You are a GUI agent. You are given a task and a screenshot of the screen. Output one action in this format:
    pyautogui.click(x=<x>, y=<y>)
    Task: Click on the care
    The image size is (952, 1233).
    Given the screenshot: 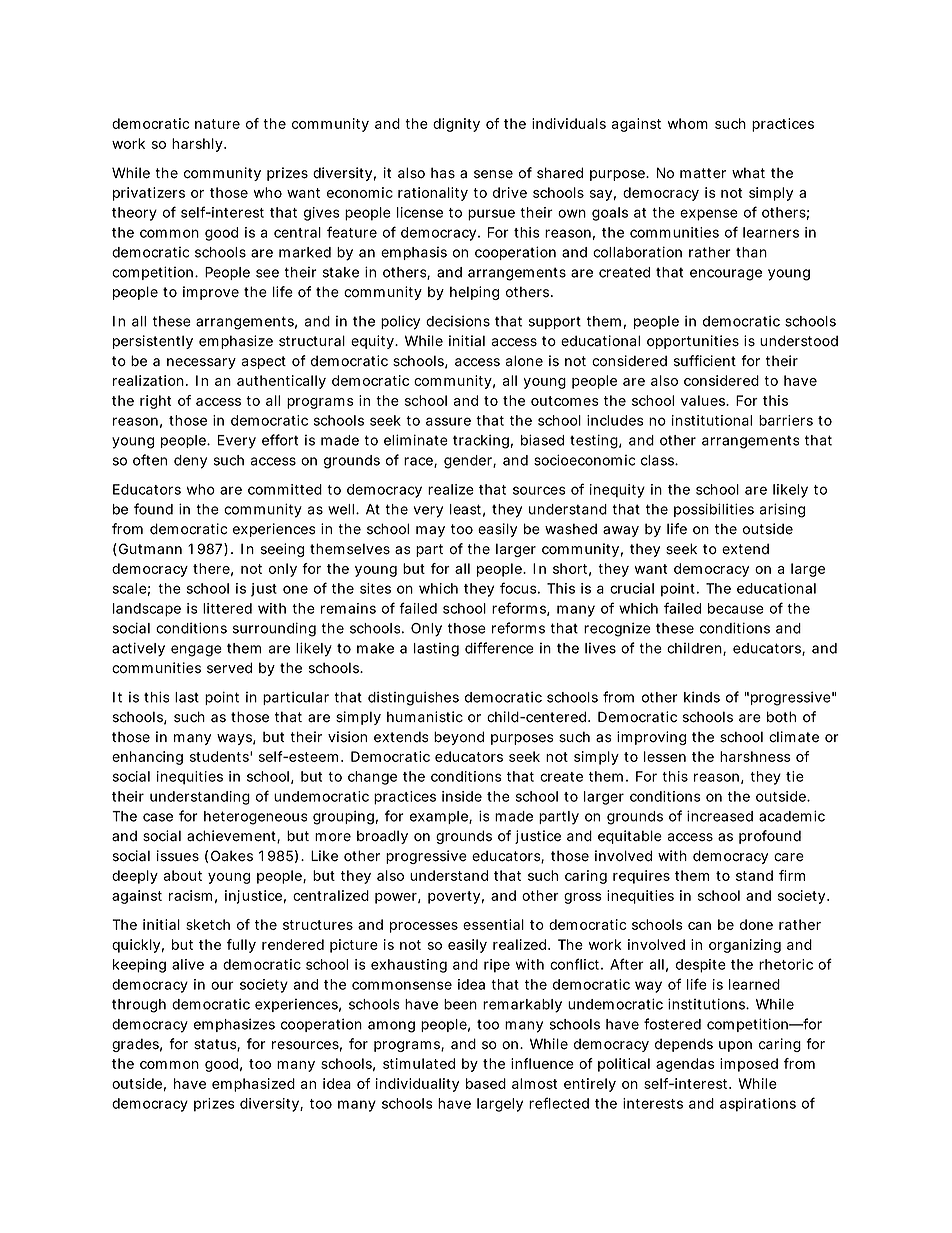 What is the action you would take?
    pyautogui.click(x=789, y=857)
